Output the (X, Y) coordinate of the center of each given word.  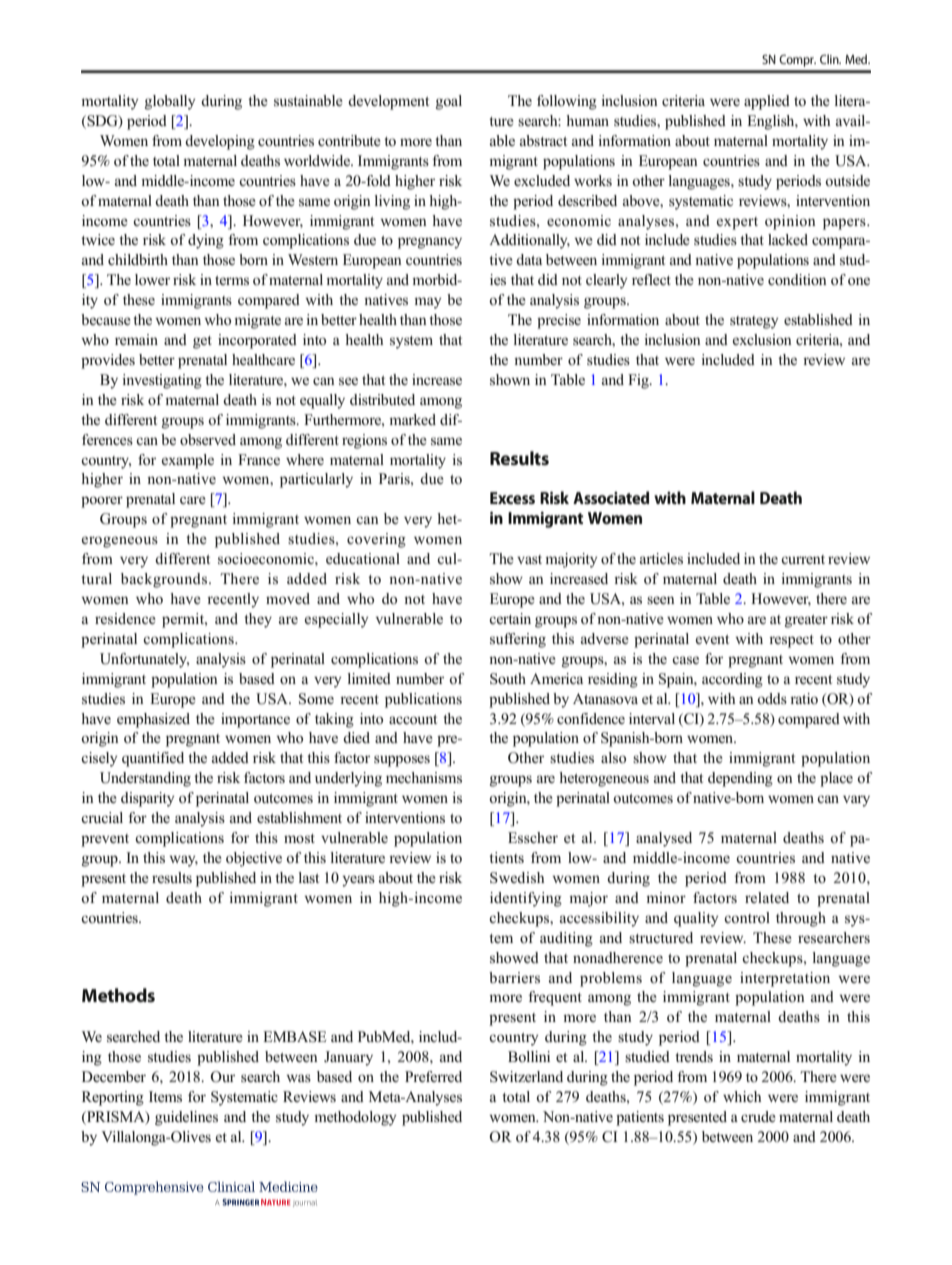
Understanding (145, 779)
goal (449, 102)
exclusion (762, 339)
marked (412, 419)
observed (208, 439)
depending (740, 779)
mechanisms (424, 778)
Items (165, 1097)
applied (767, 102)
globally (170, 102)
